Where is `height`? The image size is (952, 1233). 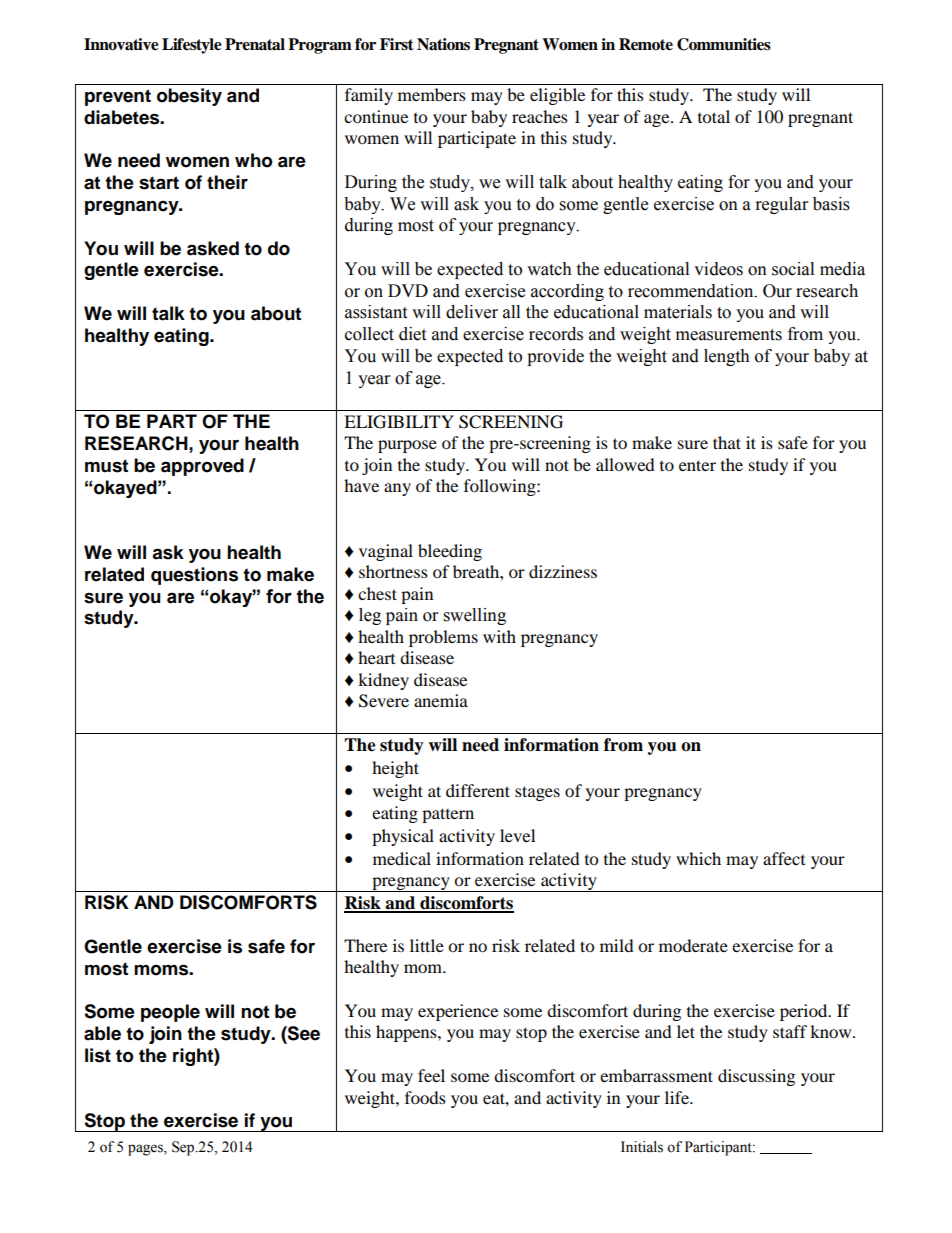
height is located at coordinates (395, 769).
